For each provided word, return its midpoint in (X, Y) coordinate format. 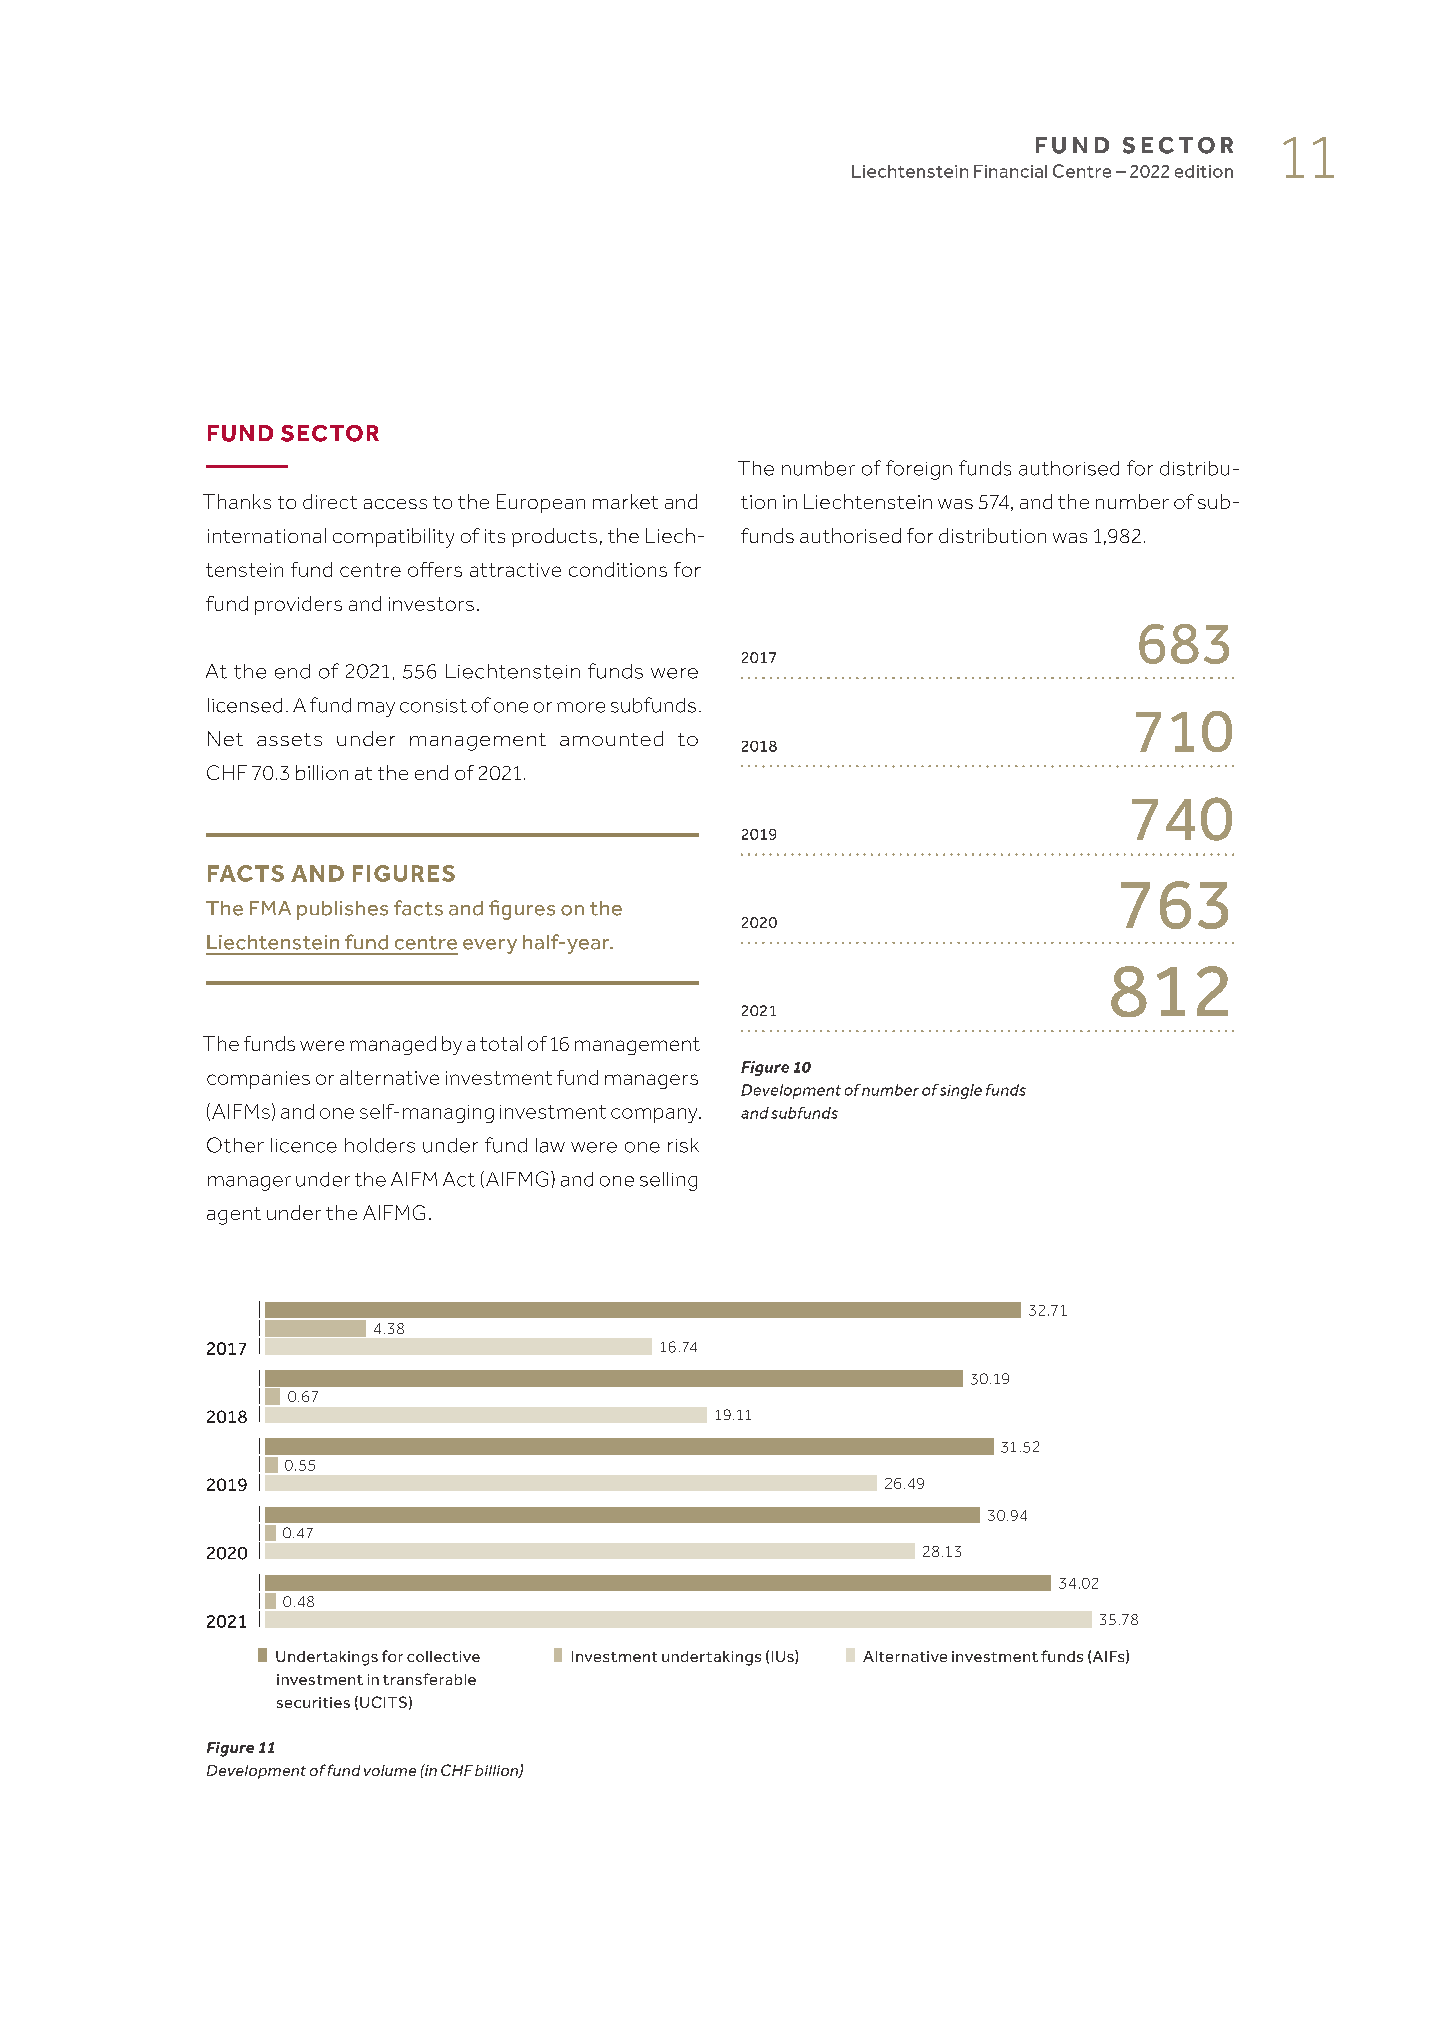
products (554, 537)
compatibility (393, 538)
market (625, 501)
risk (683, 1145)
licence (304, 1145)
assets (289, 739)
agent (234, 1216)
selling (668, 1181)
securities (313, 1702)
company (655, 1115)
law (550, 1145)
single (961, 1091)
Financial (1010, 171)
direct (330, 501)
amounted (611, 738)
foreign (919, 470)
